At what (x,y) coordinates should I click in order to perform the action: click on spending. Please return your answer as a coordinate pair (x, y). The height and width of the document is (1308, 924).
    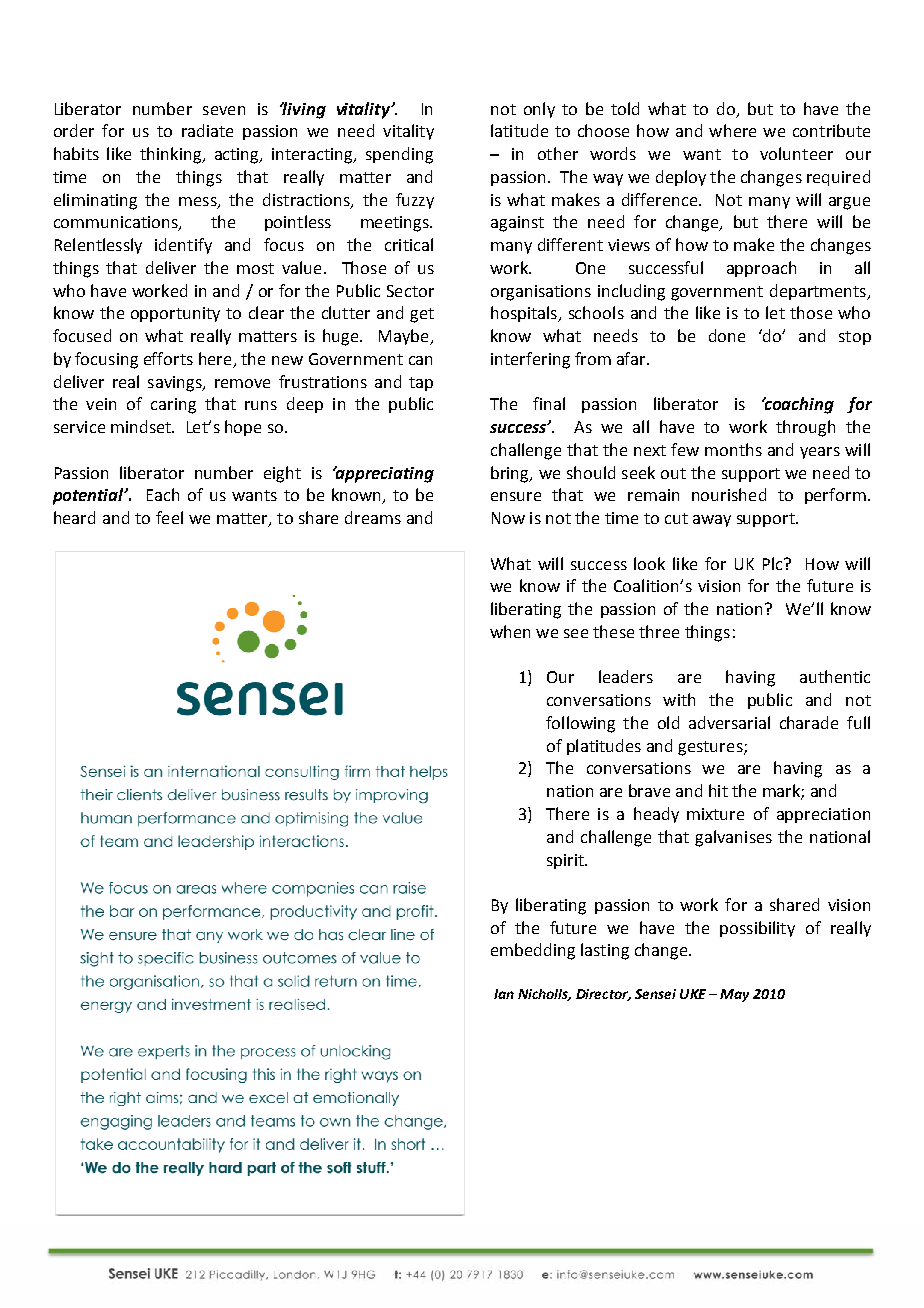
    Looking at the image, I should click on (399, 155).
